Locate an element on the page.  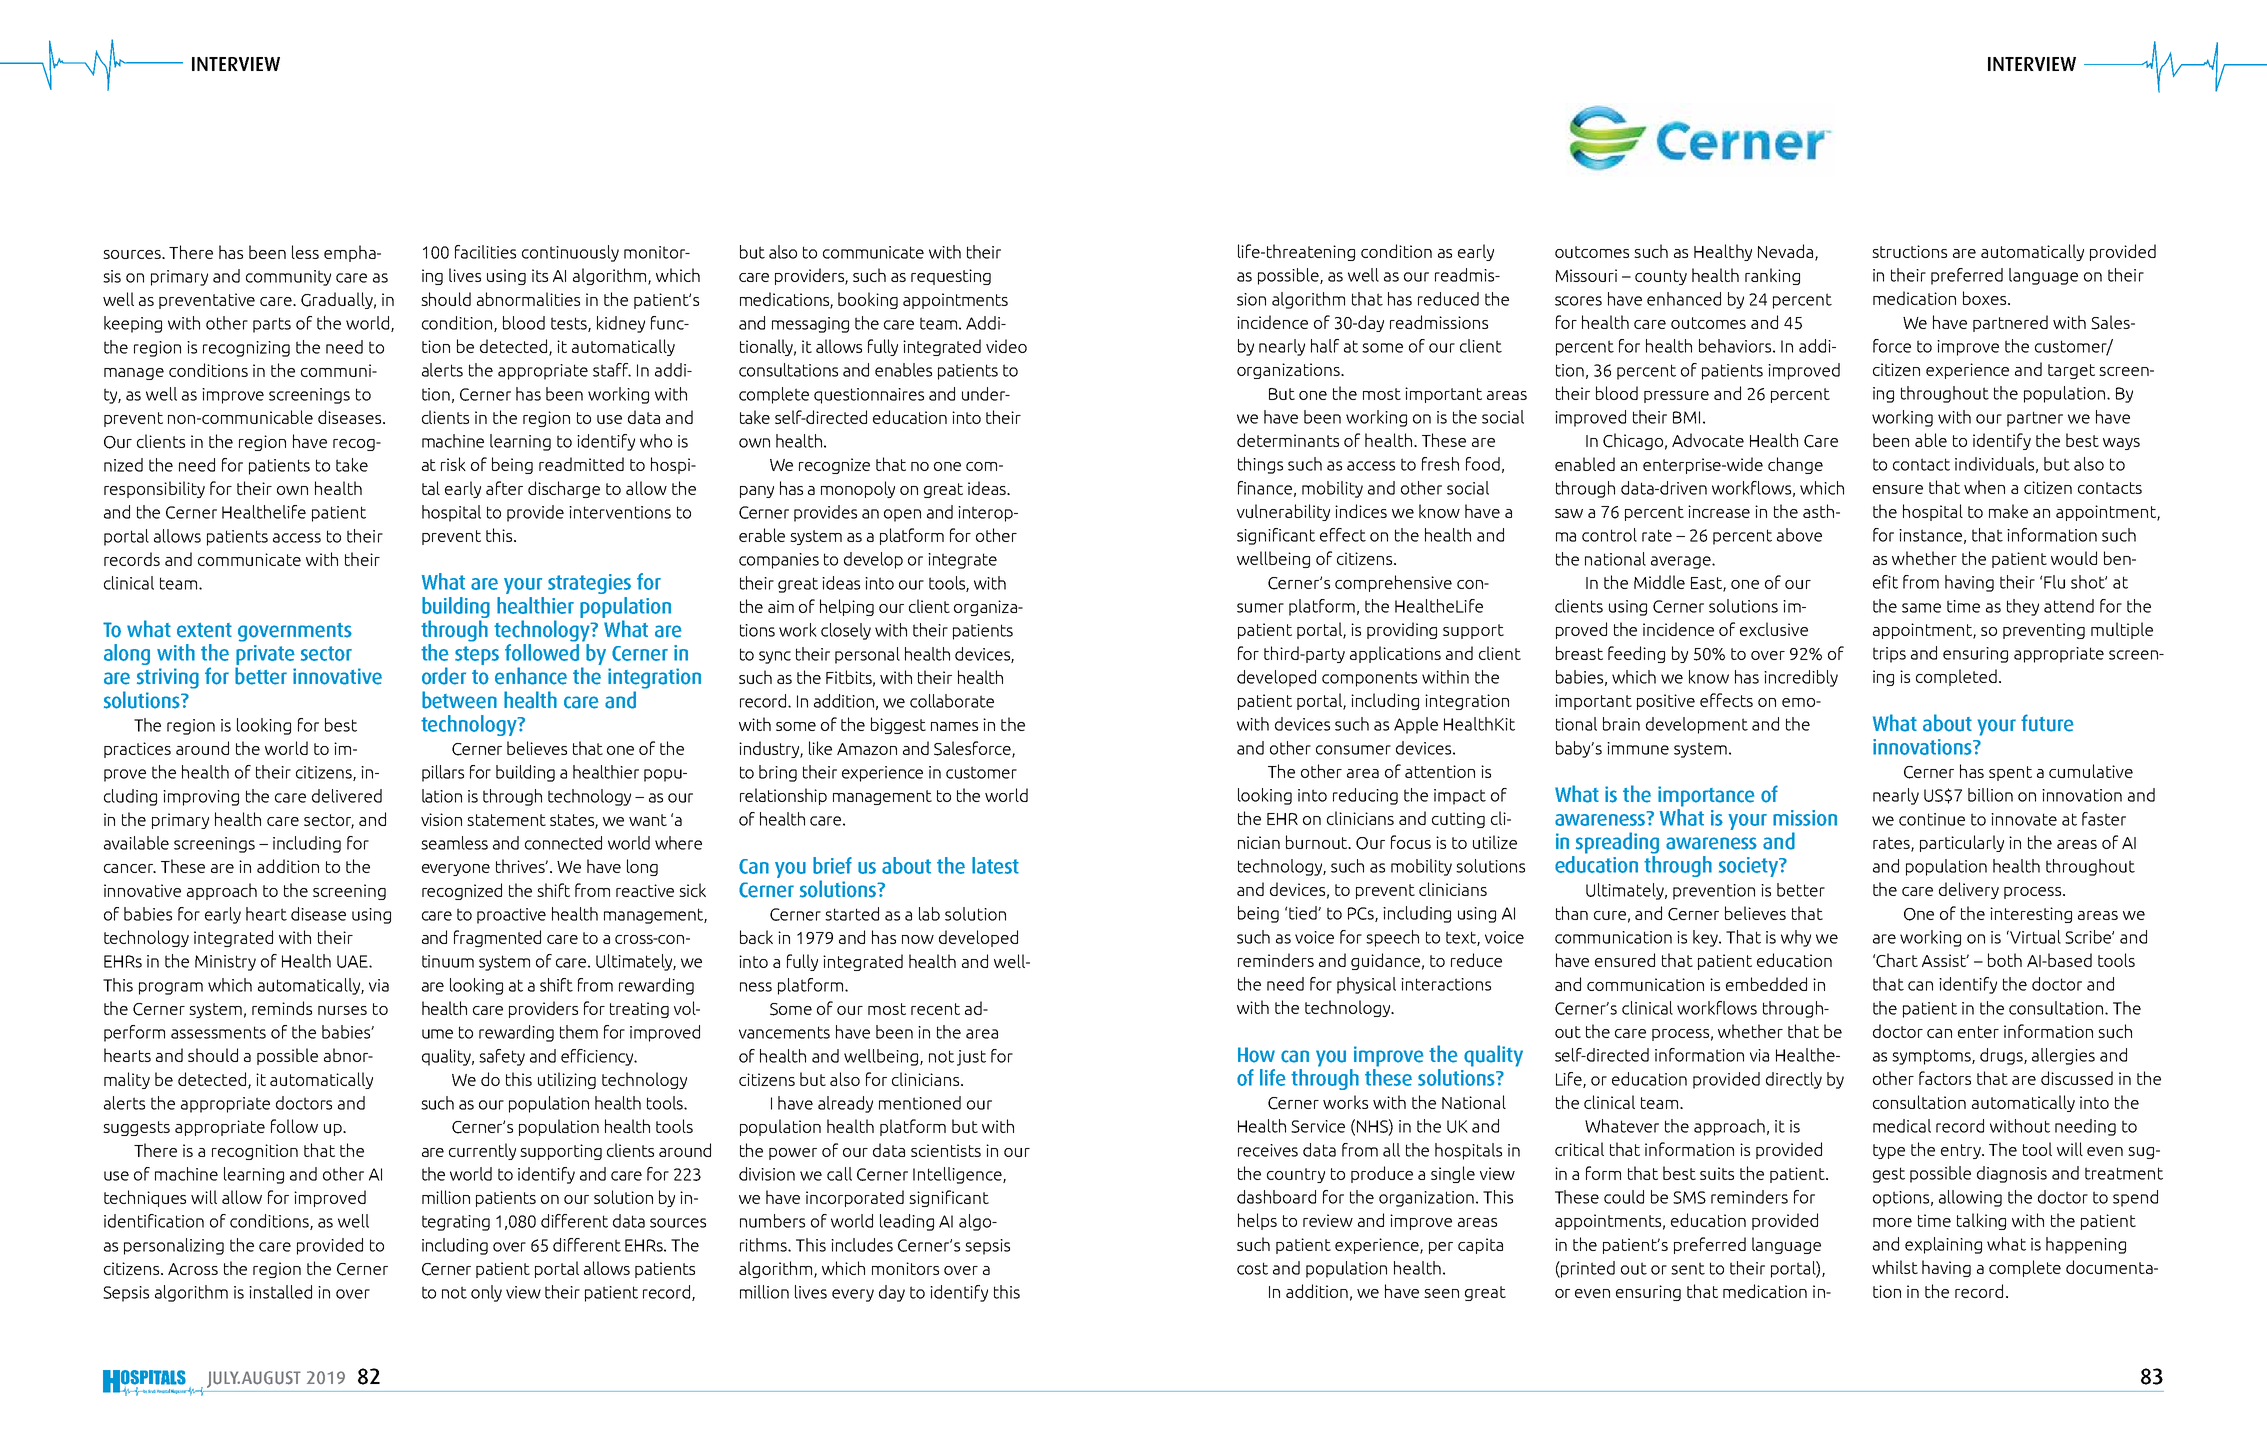
boxes is located at coordinates (1986, 298).
